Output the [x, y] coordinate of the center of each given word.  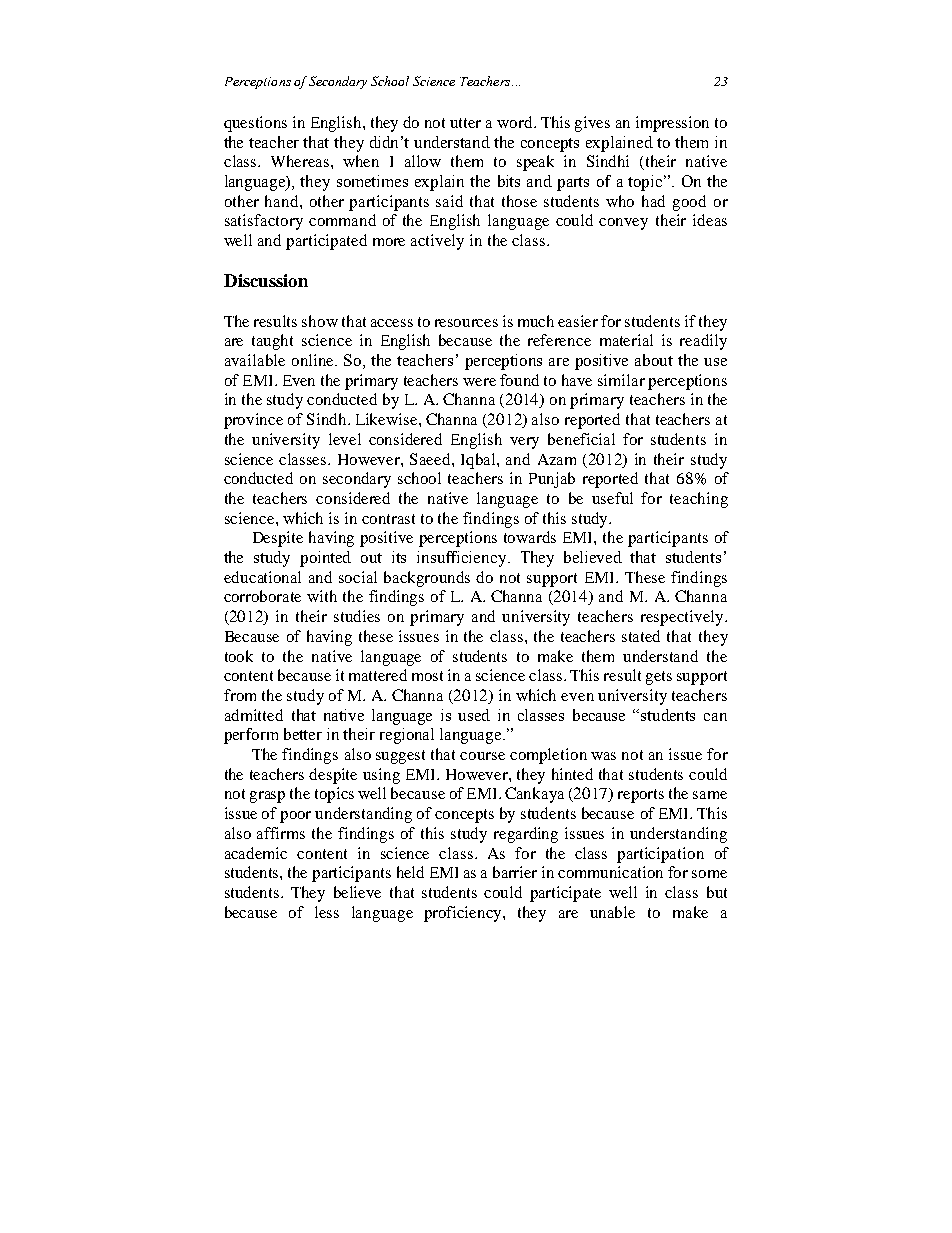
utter [465, 123]
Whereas [301, 161]
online [314, 360]
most [427, 676]
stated [641, 636]
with [322, 596]
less [327, 912]
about [654, 360]
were [479, 382]
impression [672, 124]
